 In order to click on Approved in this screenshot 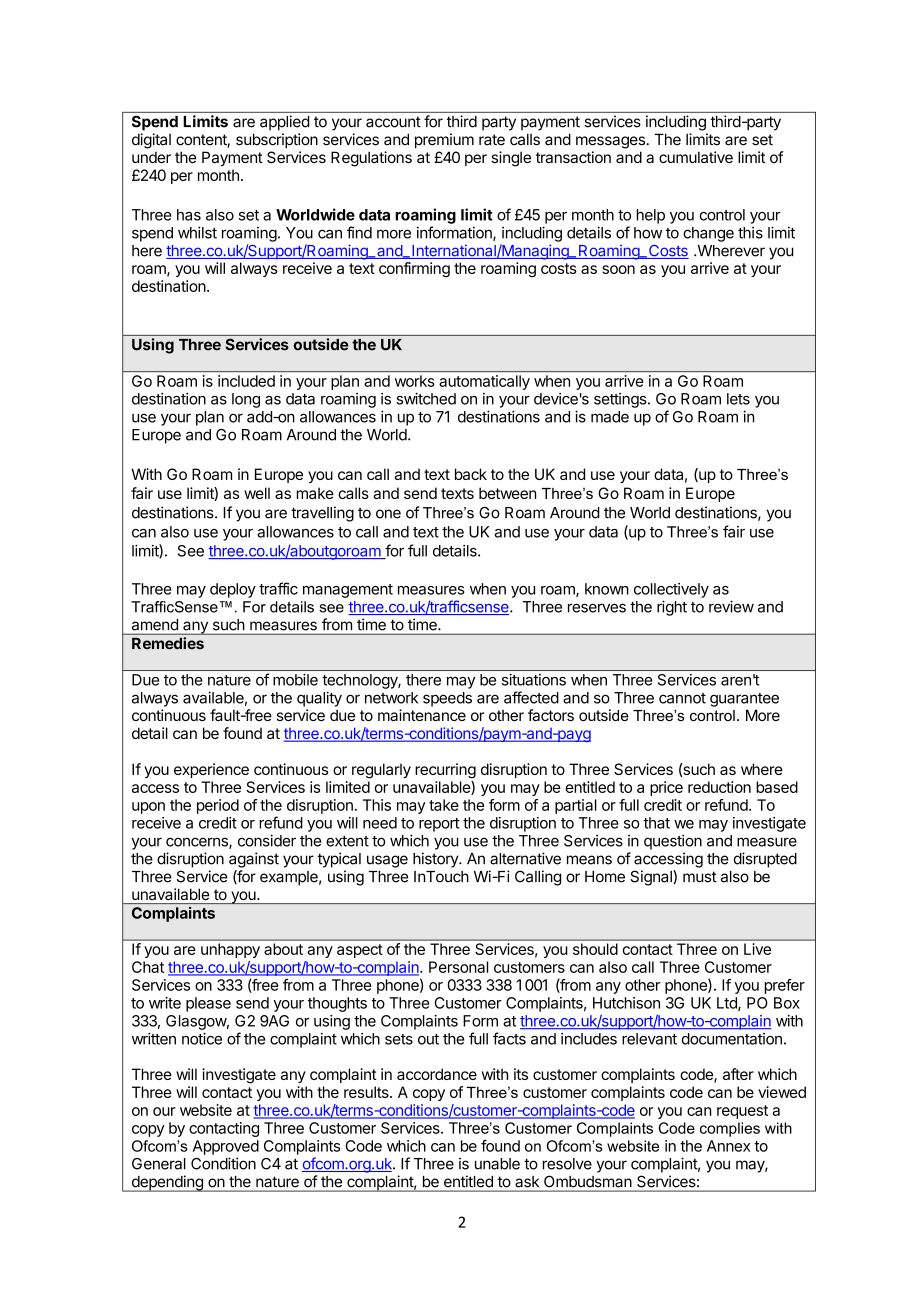, I will do `click(226, 1147)`.
